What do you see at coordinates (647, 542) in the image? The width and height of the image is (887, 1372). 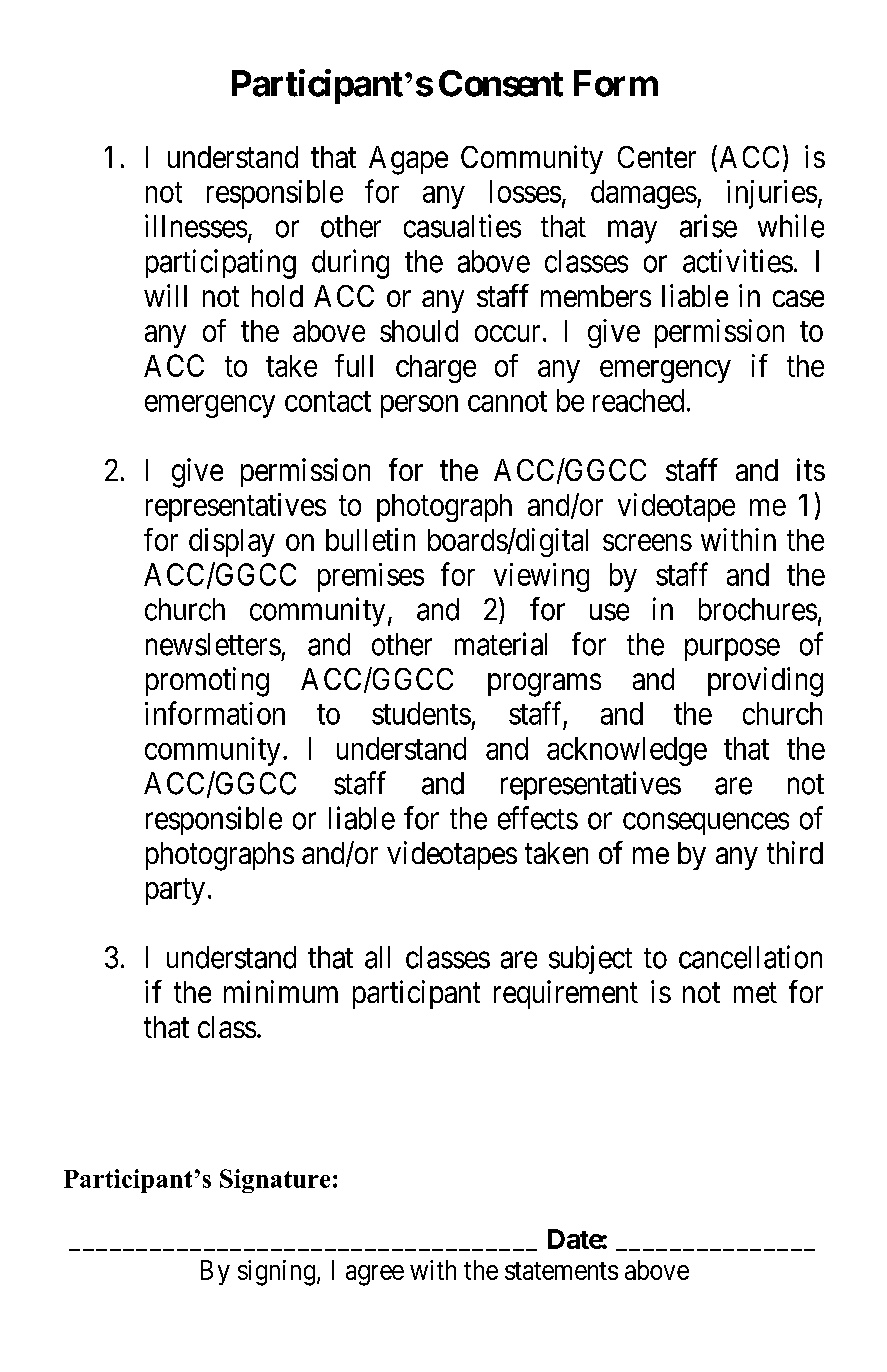 I see `screens` at bounding box center [647, 542].
